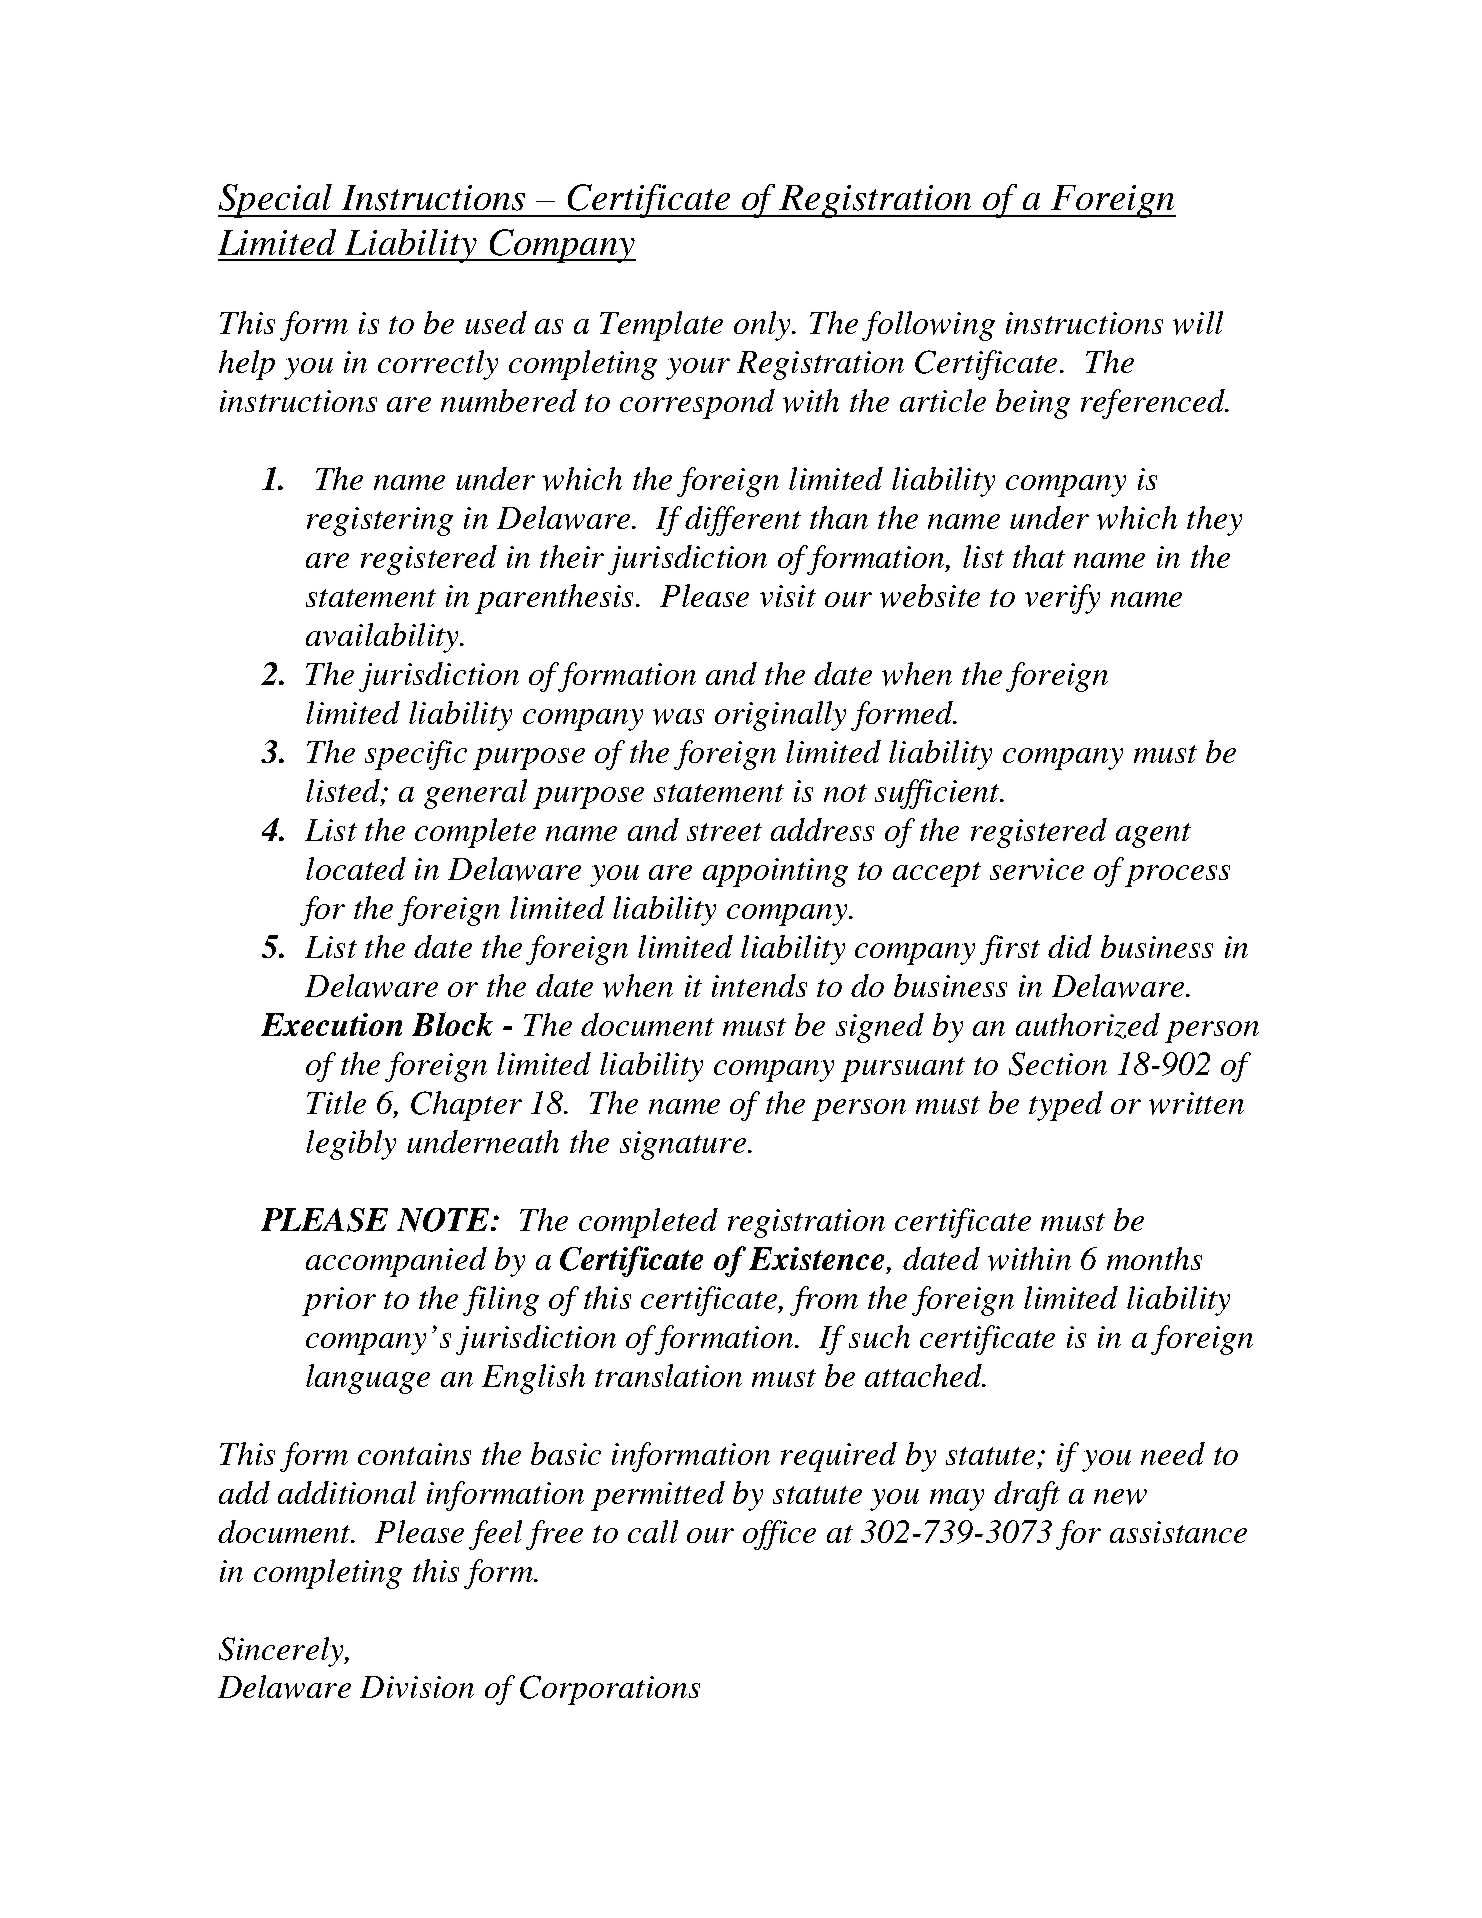 The width and height of the image is (1482, 1918). What do you see at coordinates (1070, 946) in the image?
I see `did` at bounding box center [1070, 946].
